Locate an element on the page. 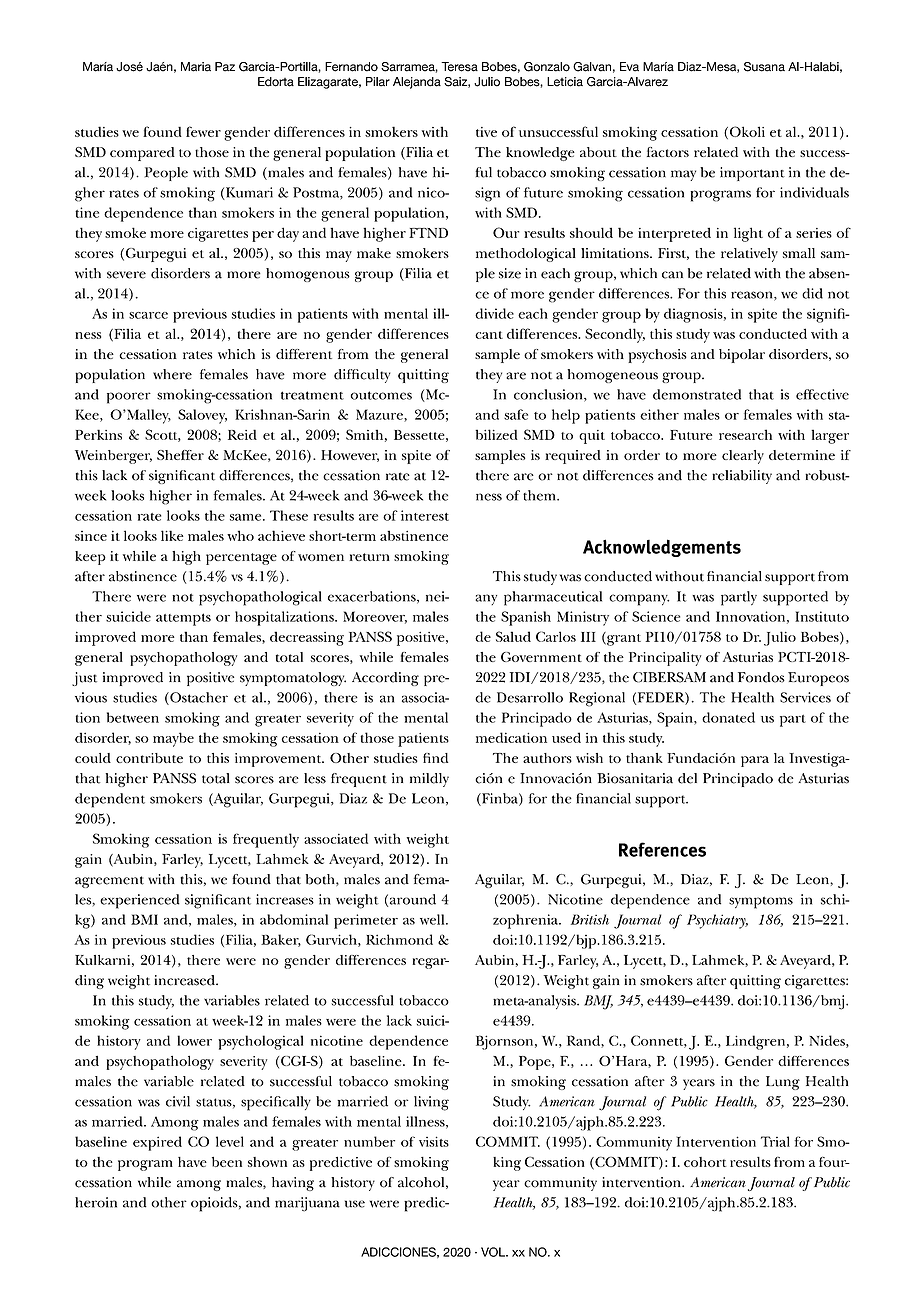  VOL is located at coordinates (494, 1252).
